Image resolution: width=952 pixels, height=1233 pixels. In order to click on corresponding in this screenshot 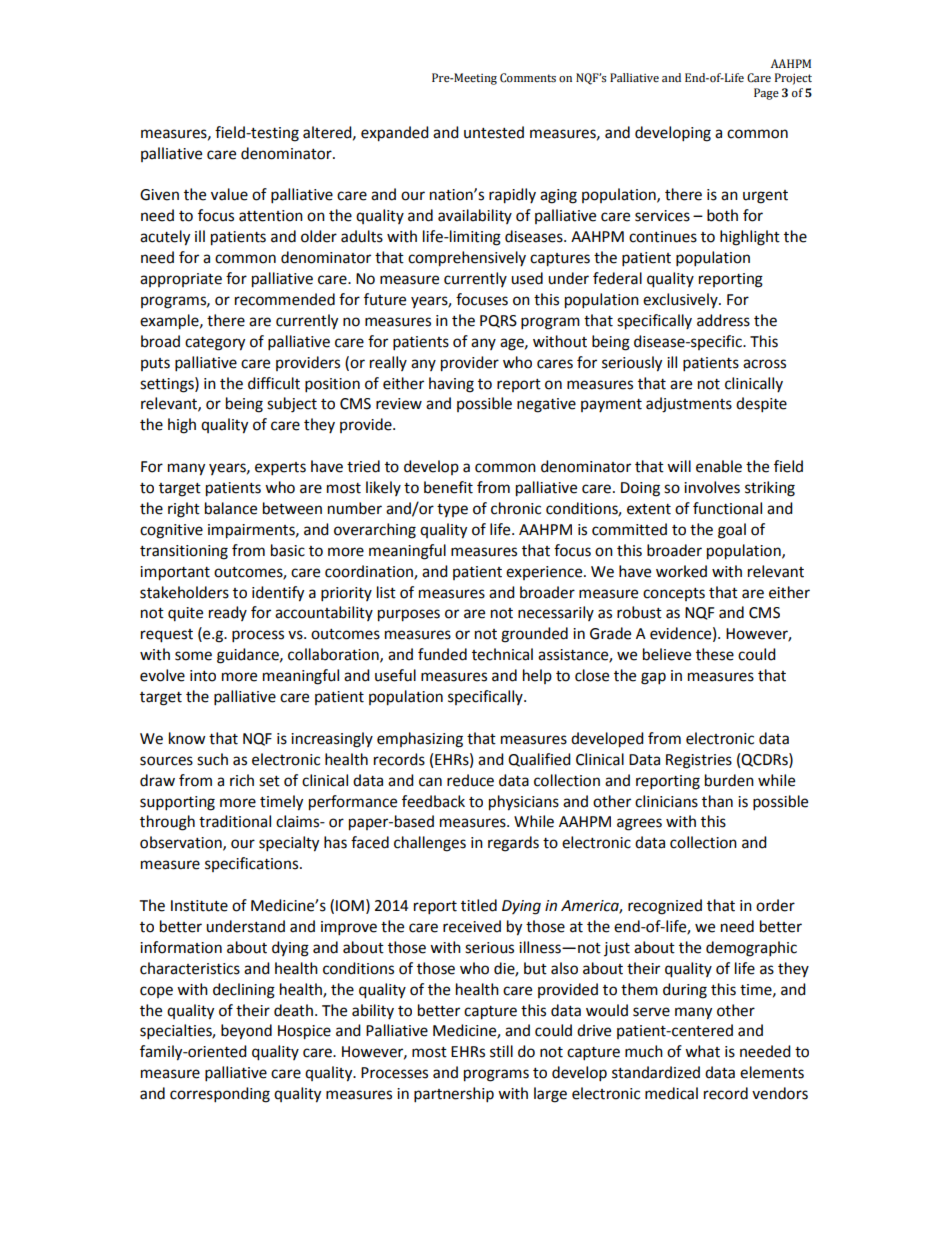, I will do `click(220, 1095)`.
